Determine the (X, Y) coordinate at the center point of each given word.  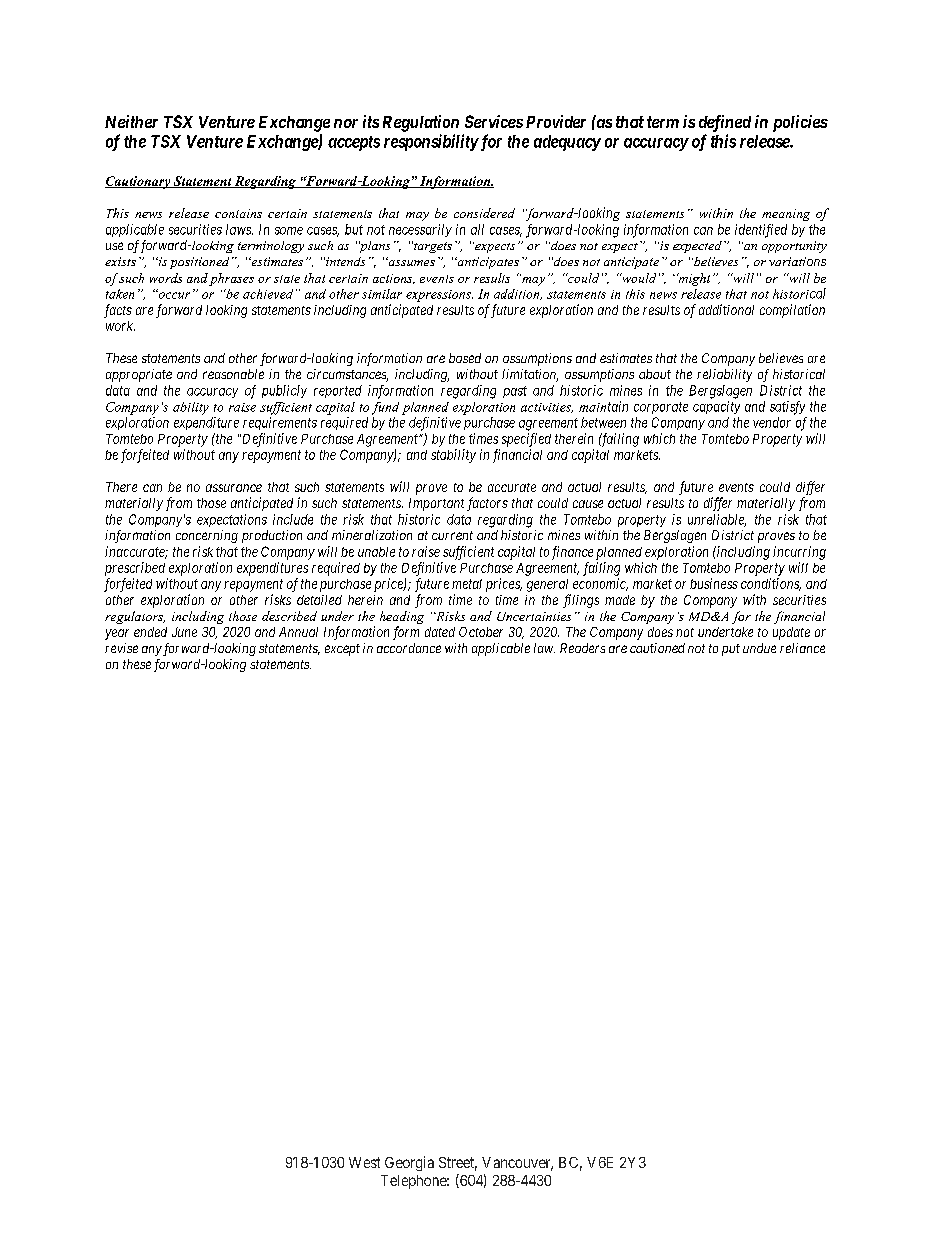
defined (725, 123)
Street (458, 1164)
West (364, 1162)
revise (121, 648)
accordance (409, 648)
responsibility (431, 142)
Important (436, 504)
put (731, 650)
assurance (234, 488)
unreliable (717, 520)
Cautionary (138, 182)
